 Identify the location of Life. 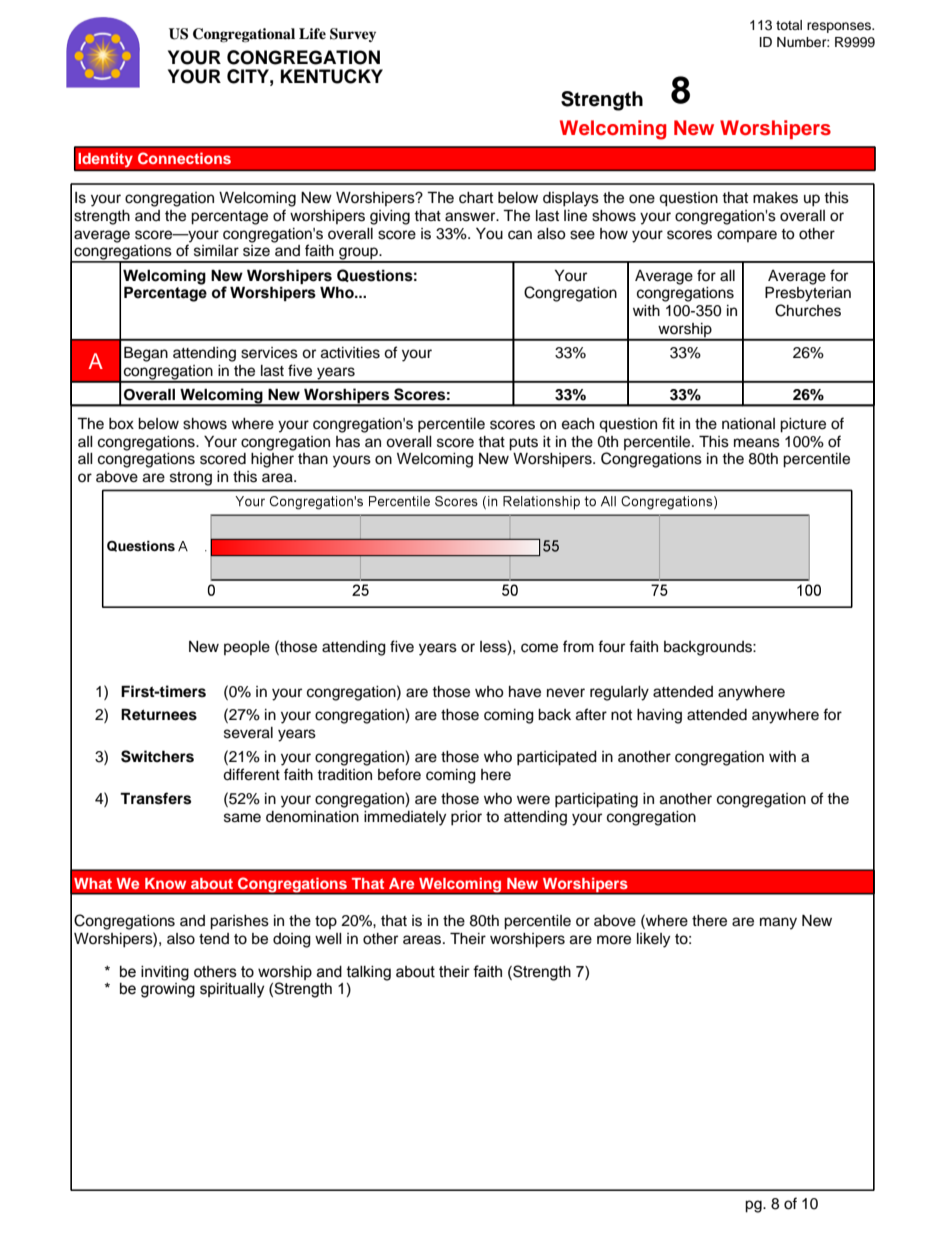
(312, 33).
